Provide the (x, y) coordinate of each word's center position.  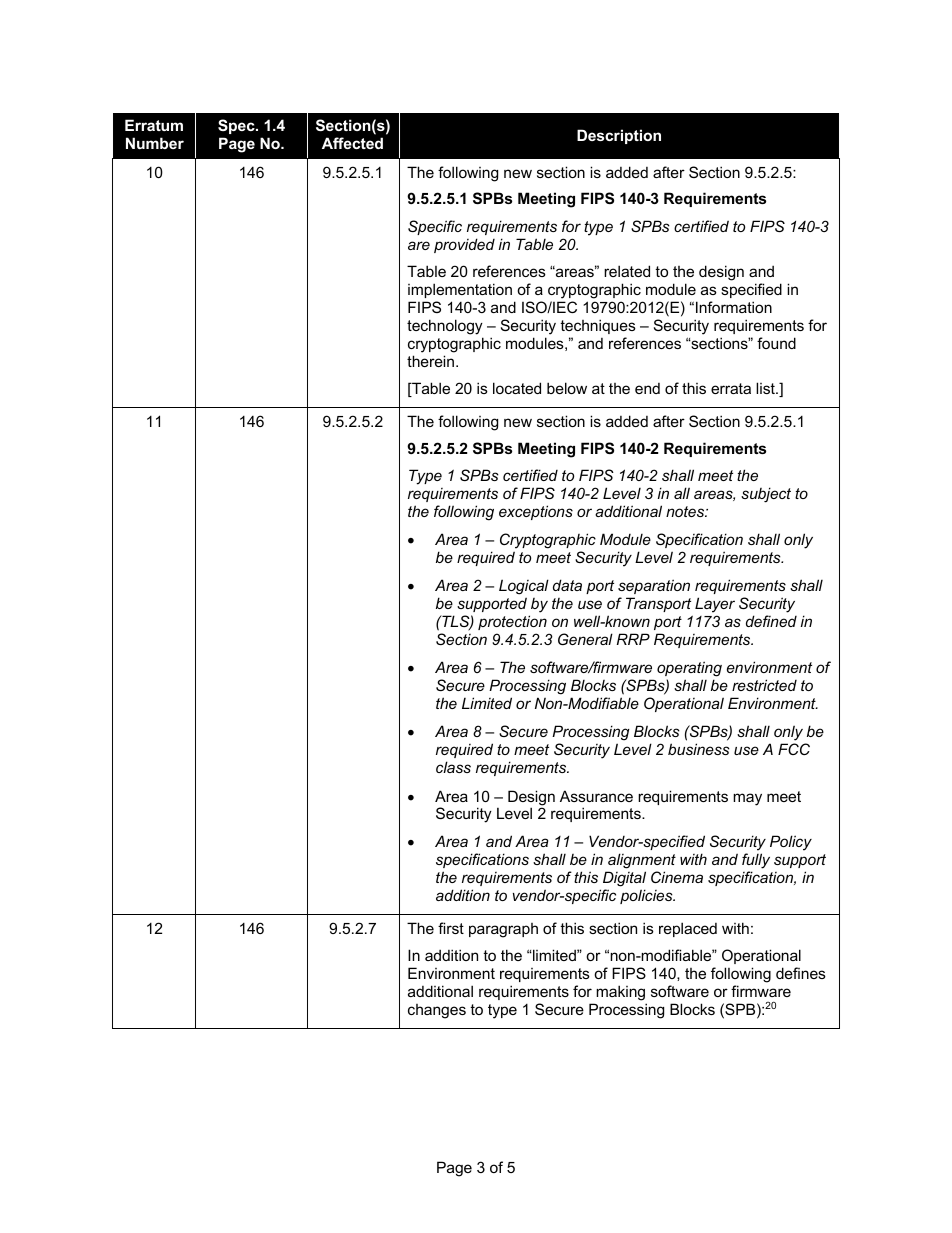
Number (155, 143)
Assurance (596, 796)
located (517, 388)
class (453, 767)
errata (731, 388)
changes (437, 1011)
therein (432, 361)
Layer (715, 605)
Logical (524, 587)
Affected (352, 143)
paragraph (503, 930)
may (747, 799)
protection (512, 622)
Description (619, 136)
